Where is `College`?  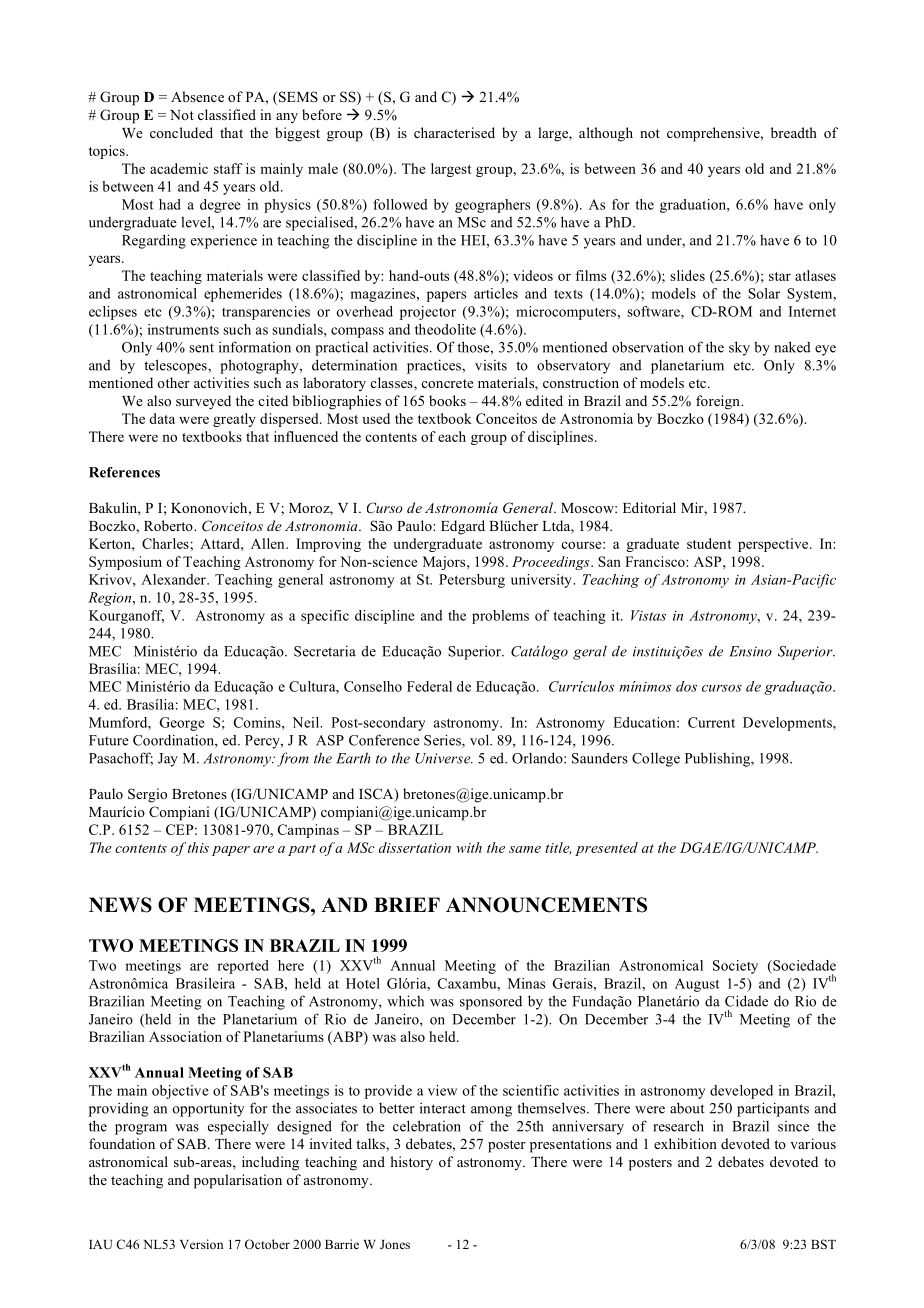
College is located at coordinates (656, 759).
